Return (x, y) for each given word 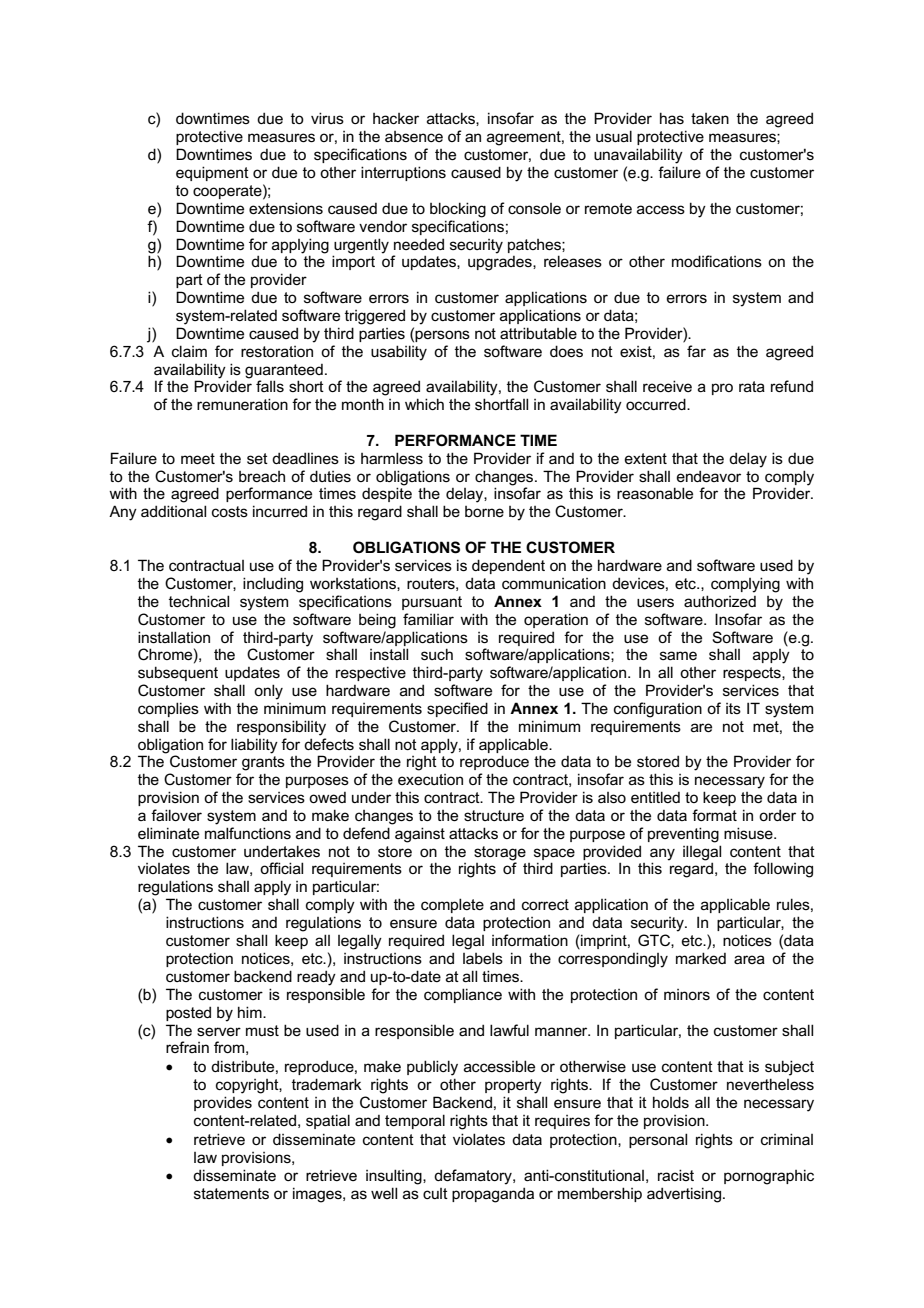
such (437, 654)
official (281, 868)
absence (414, 136)
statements (231, 1193)
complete (452, 905)
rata (752, 386)
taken (710, 118)
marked (701, 958)
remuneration (242, 404)
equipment (212, 173)
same (678, 655)
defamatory (474, 1177)
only (268, 692)
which (424, 404)
